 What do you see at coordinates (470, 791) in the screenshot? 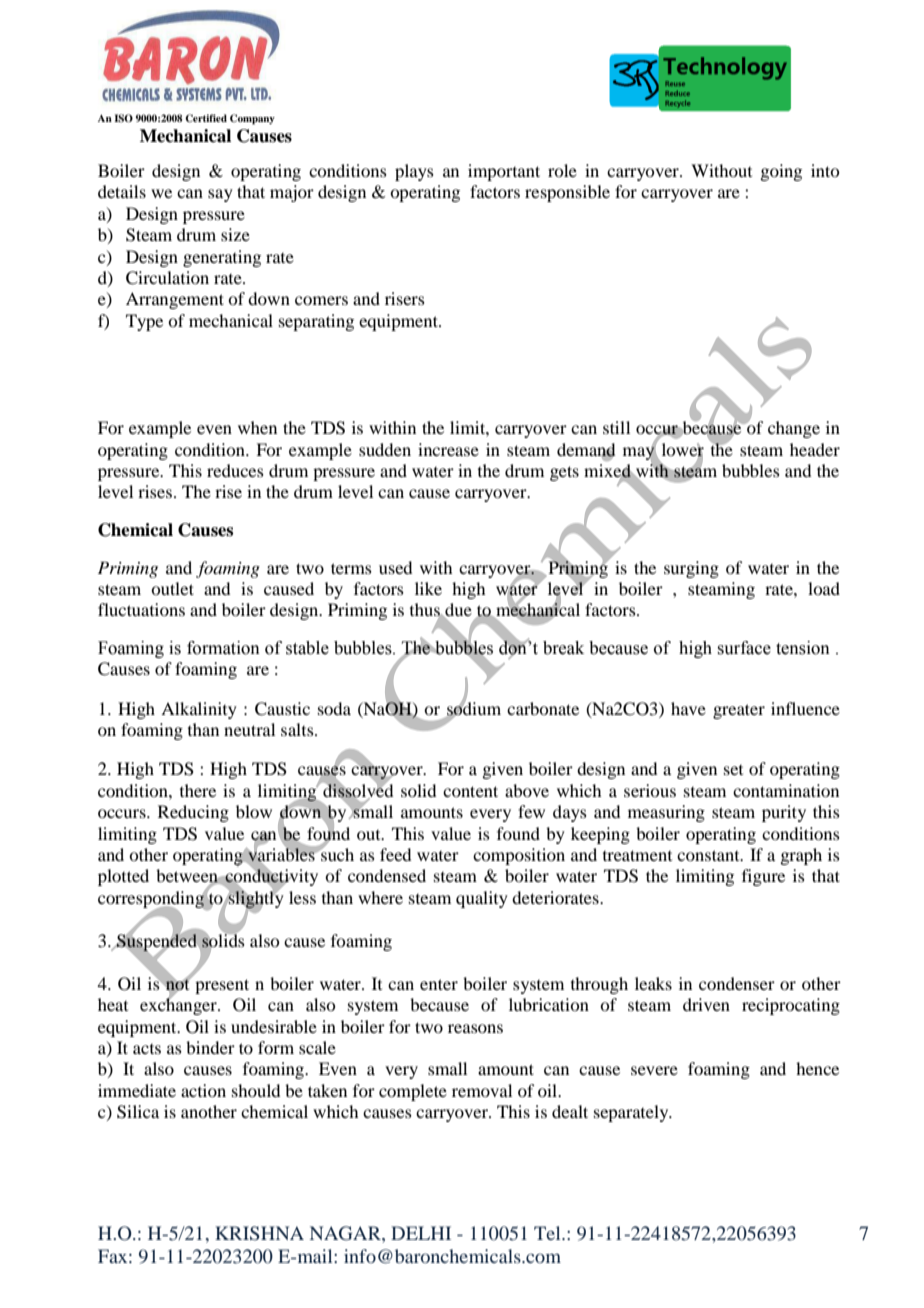
I see `content` at bounding box center [470, 791].
